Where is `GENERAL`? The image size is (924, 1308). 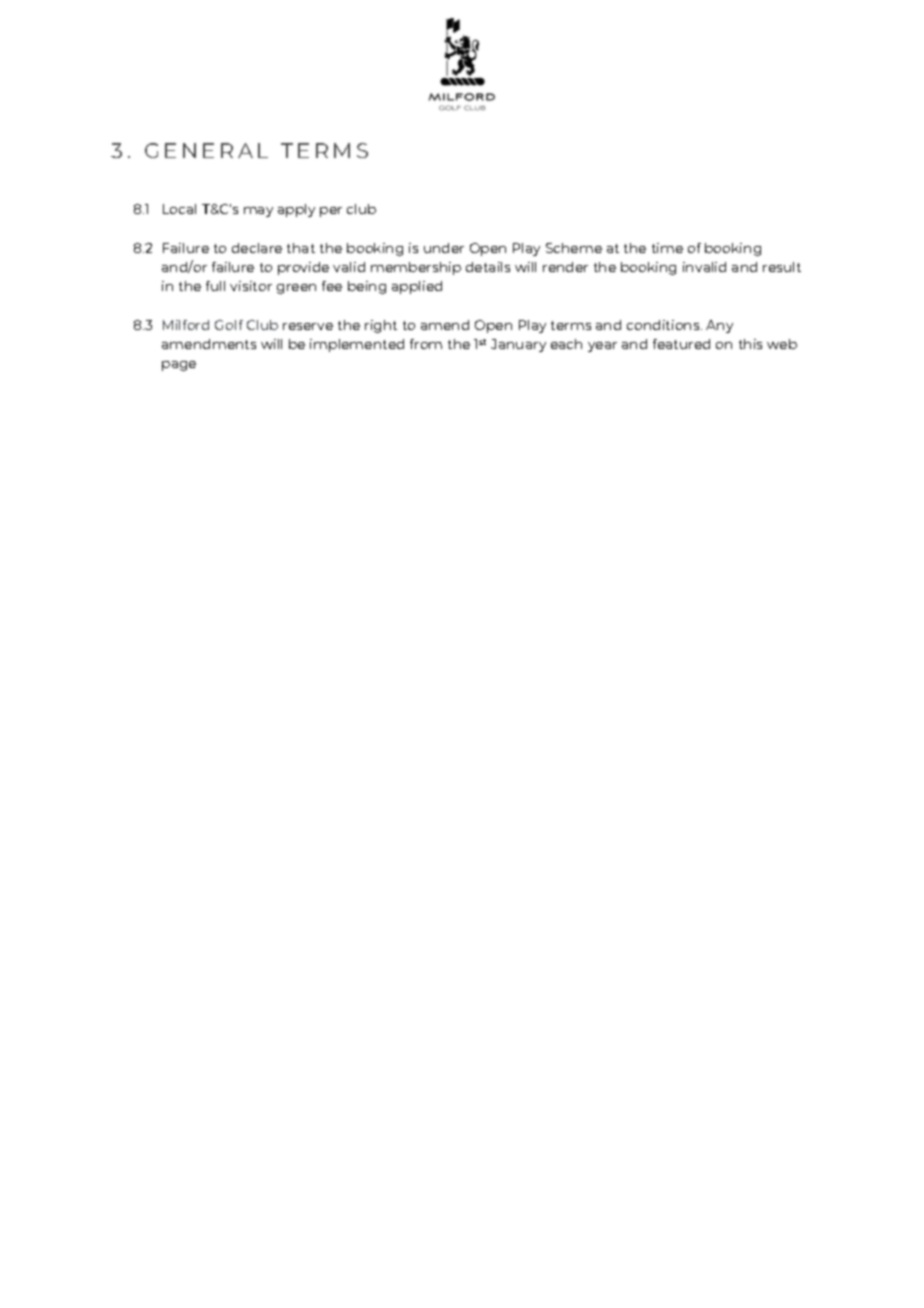
GENERAL is located at coordinates (206, 150).
